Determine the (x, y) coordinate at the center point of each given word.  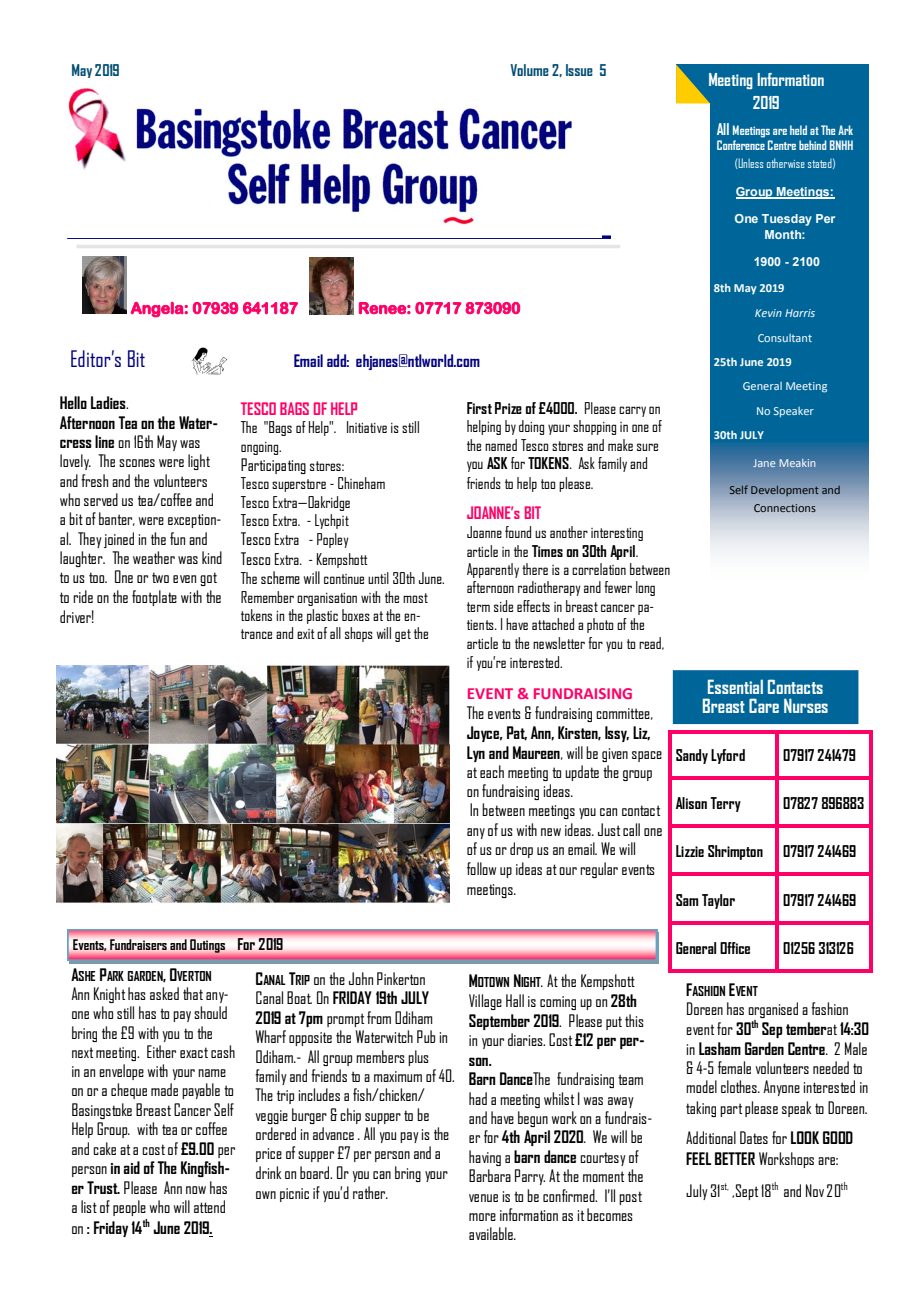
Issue (579, 70)
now (196, 1190)
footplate (154, 598)
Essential (735, 686)
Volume (529, 70)
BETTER (735, 1158)
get (403, 635)
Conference (741, 145)
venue (483, 1198)
